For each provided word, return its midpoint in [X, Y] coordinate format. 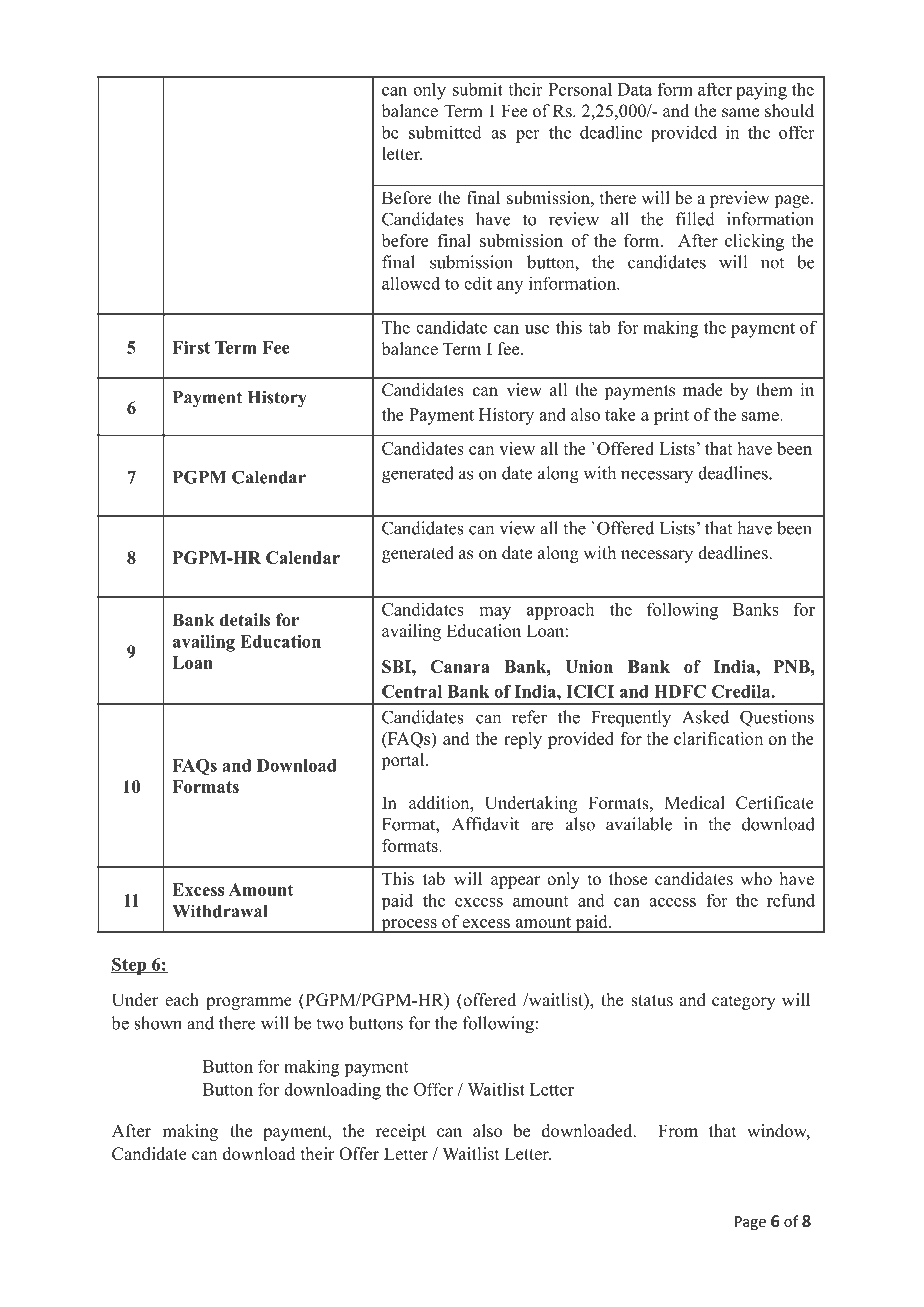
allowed [411, 283]
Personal [580, 89]
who [756, 879]
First [191, 347]
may [495, 613]
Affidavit [485, 824]
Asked [705, 717]
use [537, 329]
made [703, 390]
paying [761, 91]
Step [129, 966]
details [245, 620]
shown [158, 1023]
